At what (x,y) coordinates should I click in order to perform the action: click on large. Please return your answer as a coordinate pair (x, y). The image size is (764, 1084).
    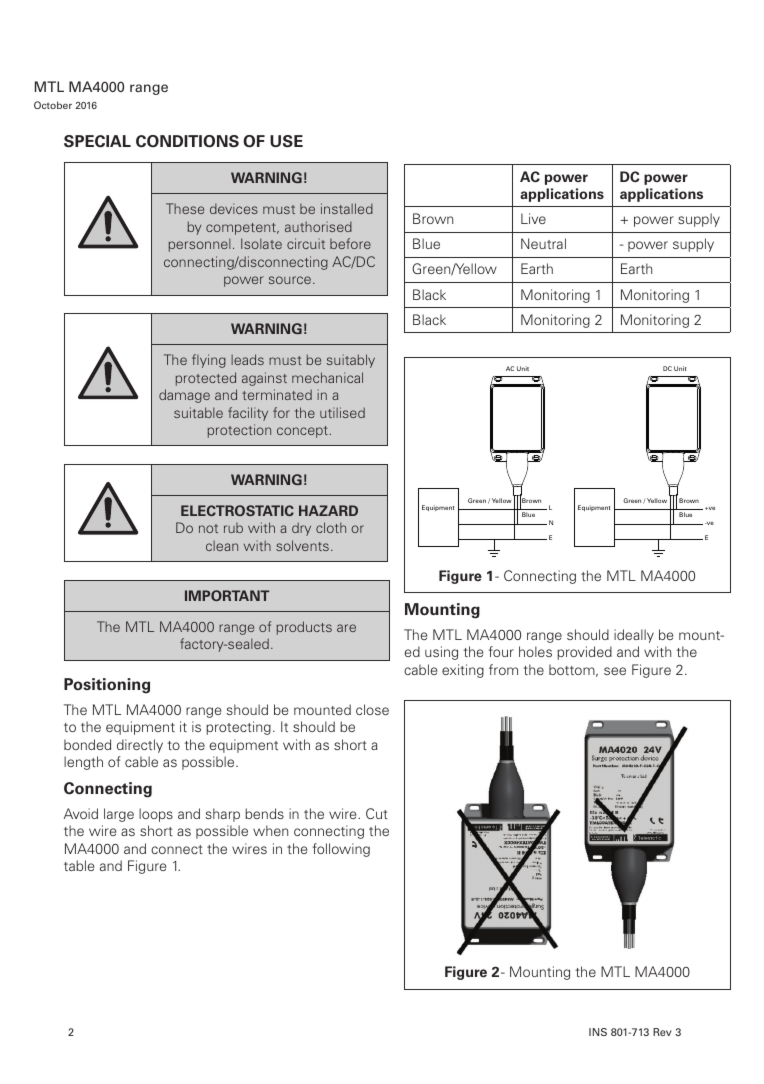
    Looking at the image, I should click on (119, 815).
